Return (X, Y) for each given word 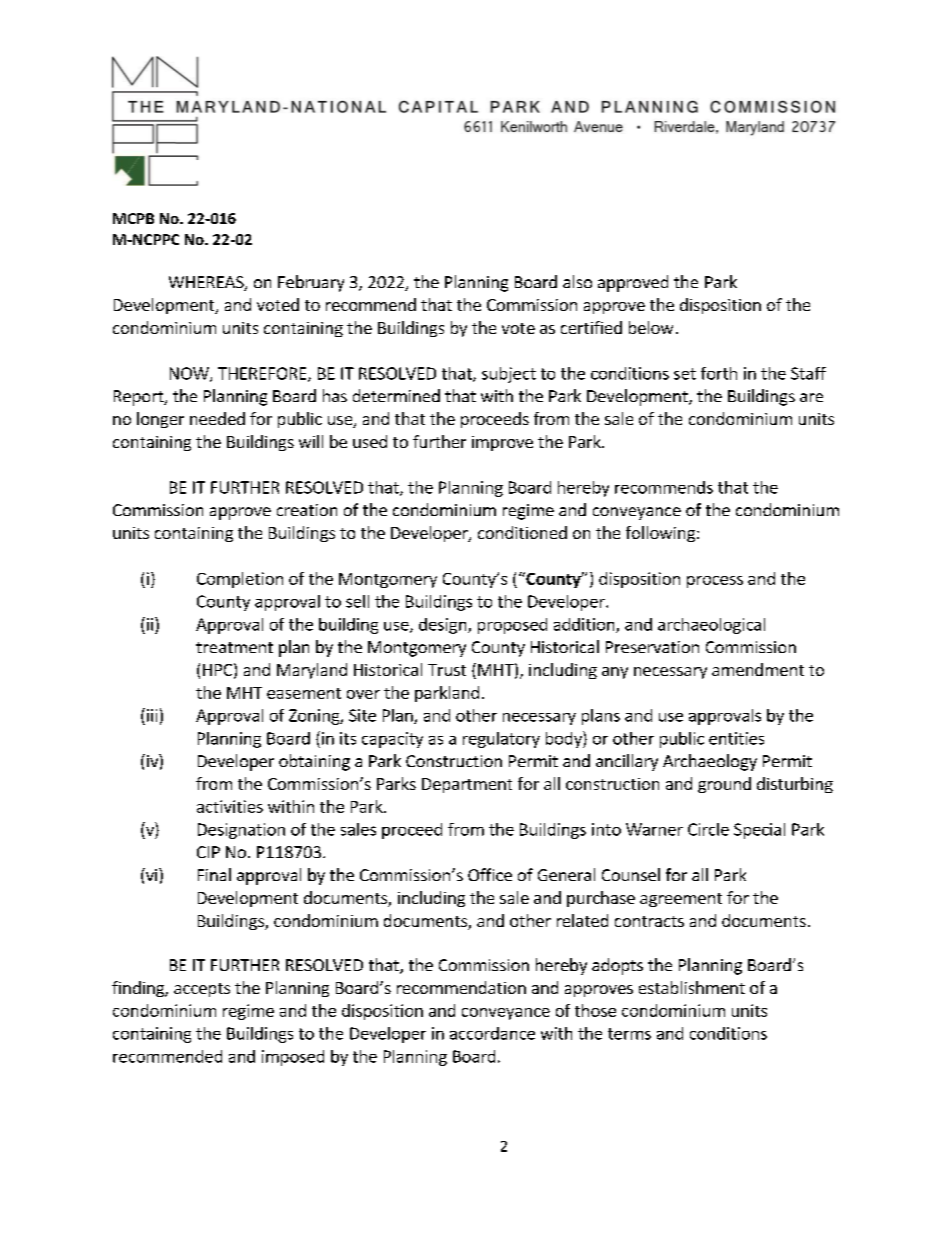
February (311, 283)
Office (490, 874)
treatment (234, 647)
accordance (492, 1033)
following (660, 534)
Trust (447, 670)
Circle (708, 829)
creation (307, 510)
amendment (758, 669)
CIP (208, 852)
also (577, 281)
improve (502, 443)
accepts (202, 990)
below (651, 327)
